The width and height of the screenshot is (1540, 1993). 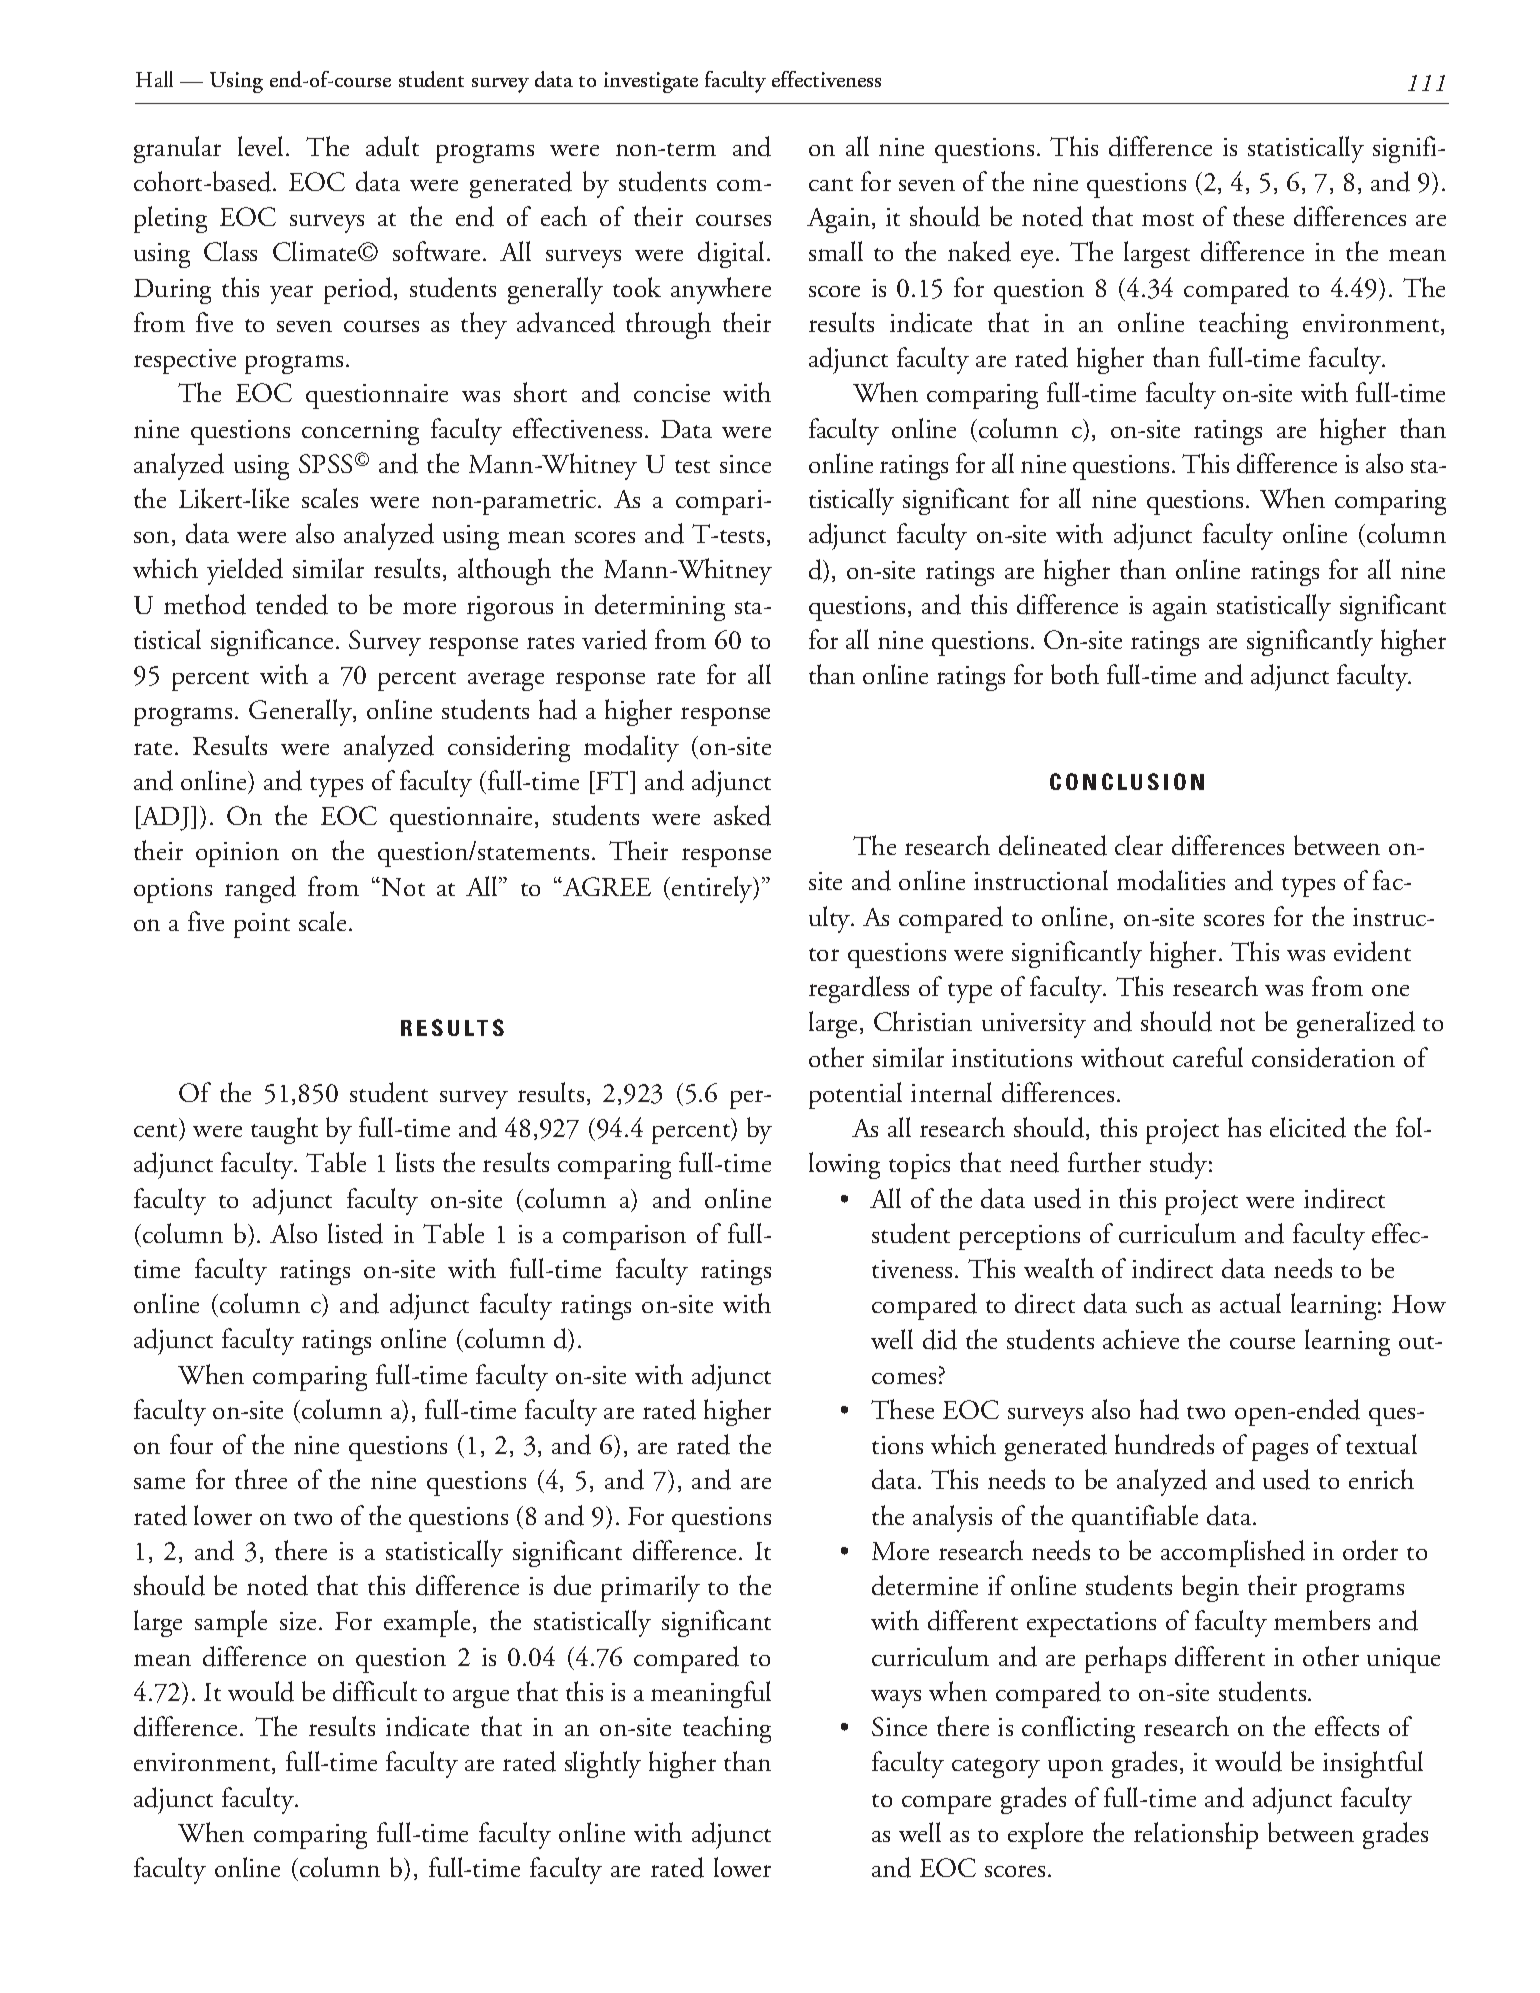 What do you see at coordinates (375, 1691) in the screenshot?
I see `difficult` at bounding box center [375, 1691].
